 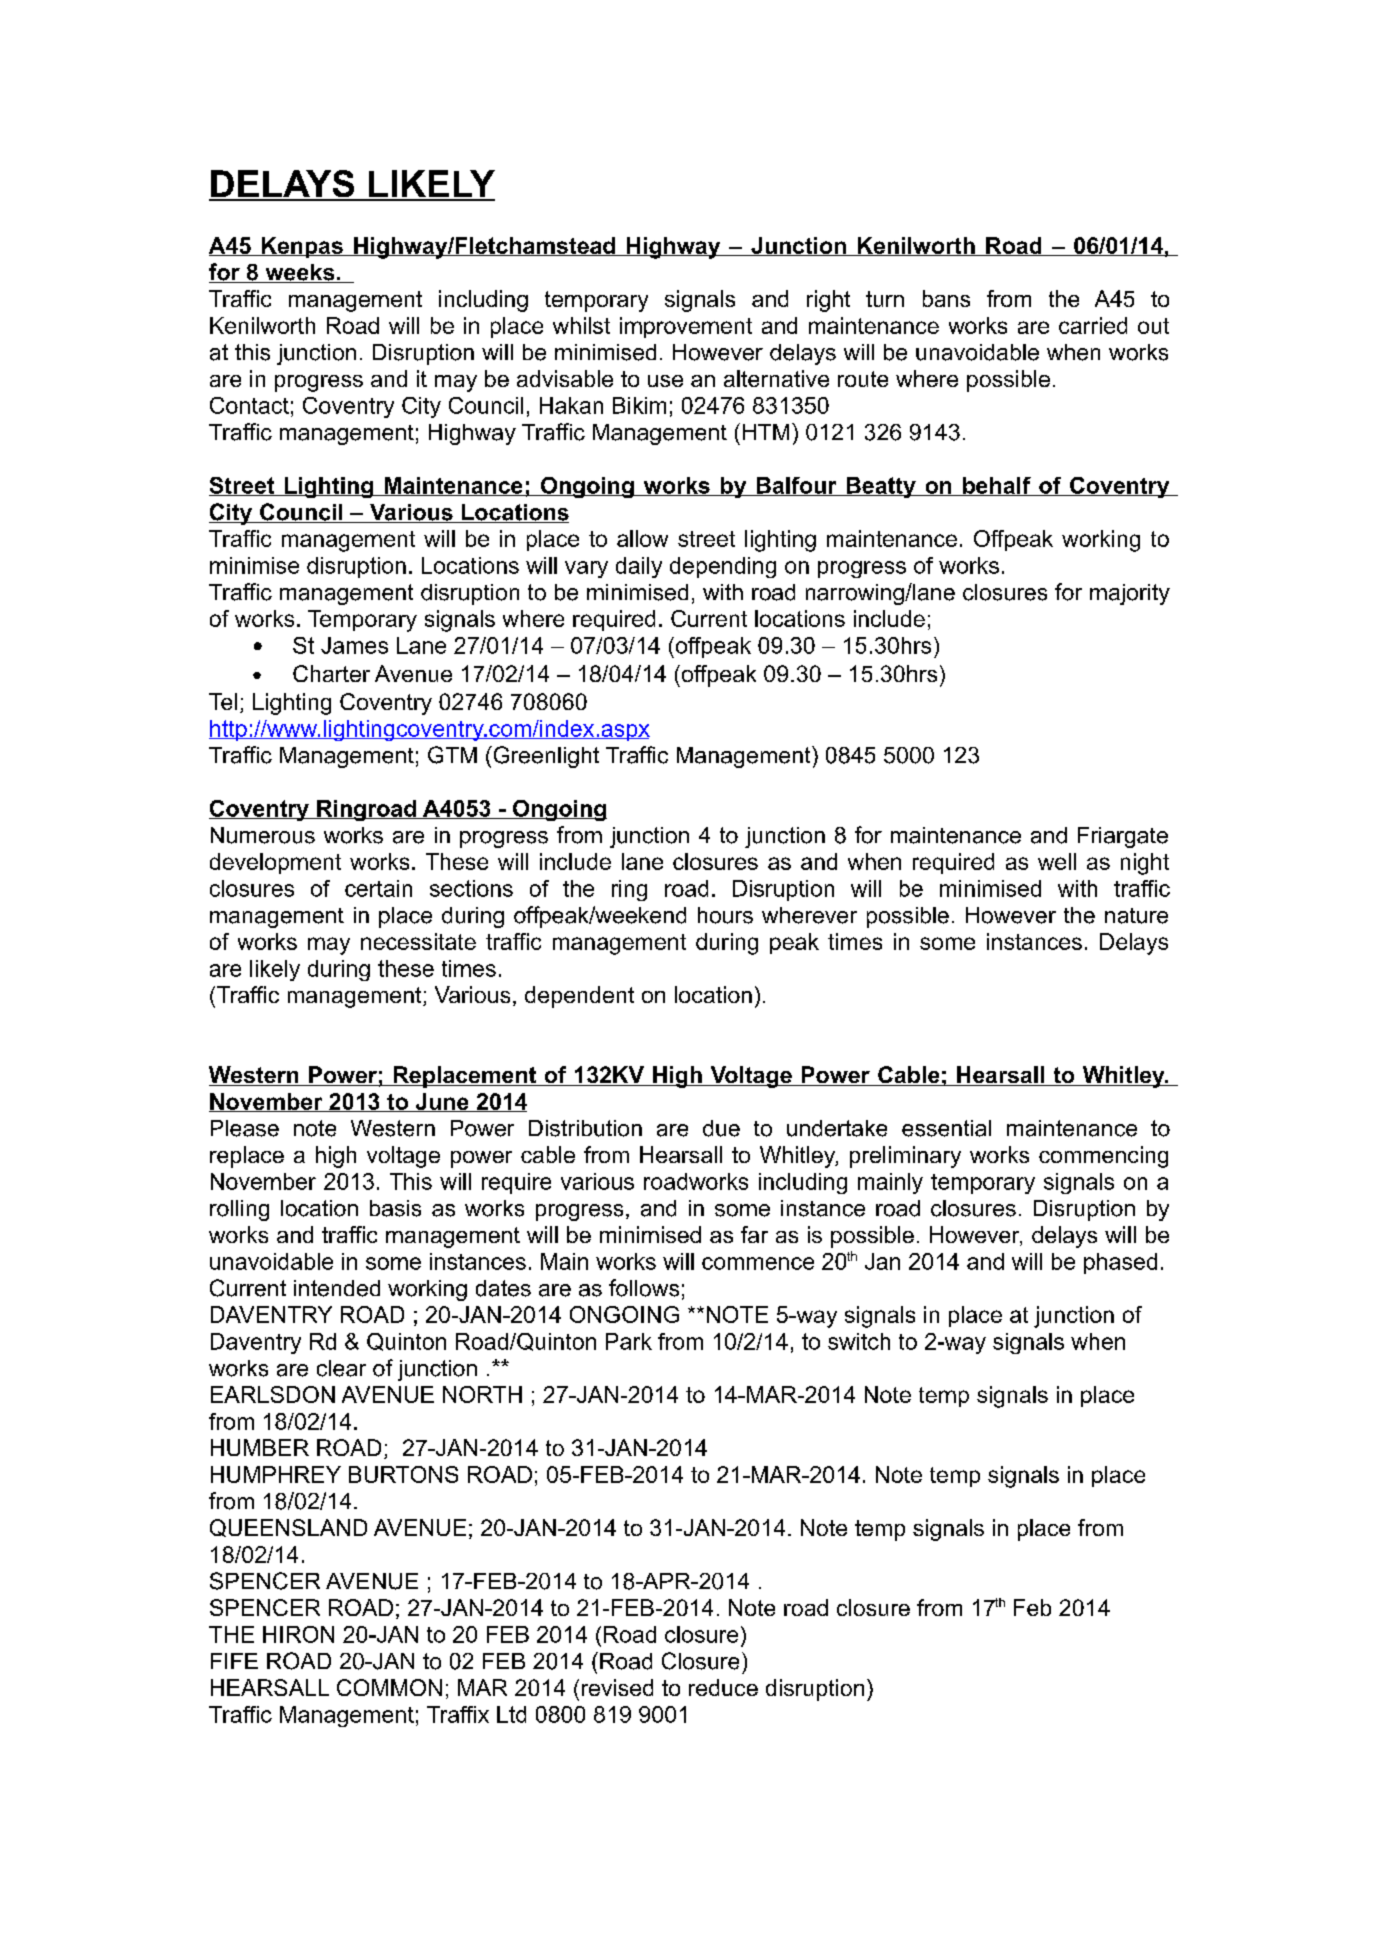 I want to click on Park, so click(x=629, y=1341).
